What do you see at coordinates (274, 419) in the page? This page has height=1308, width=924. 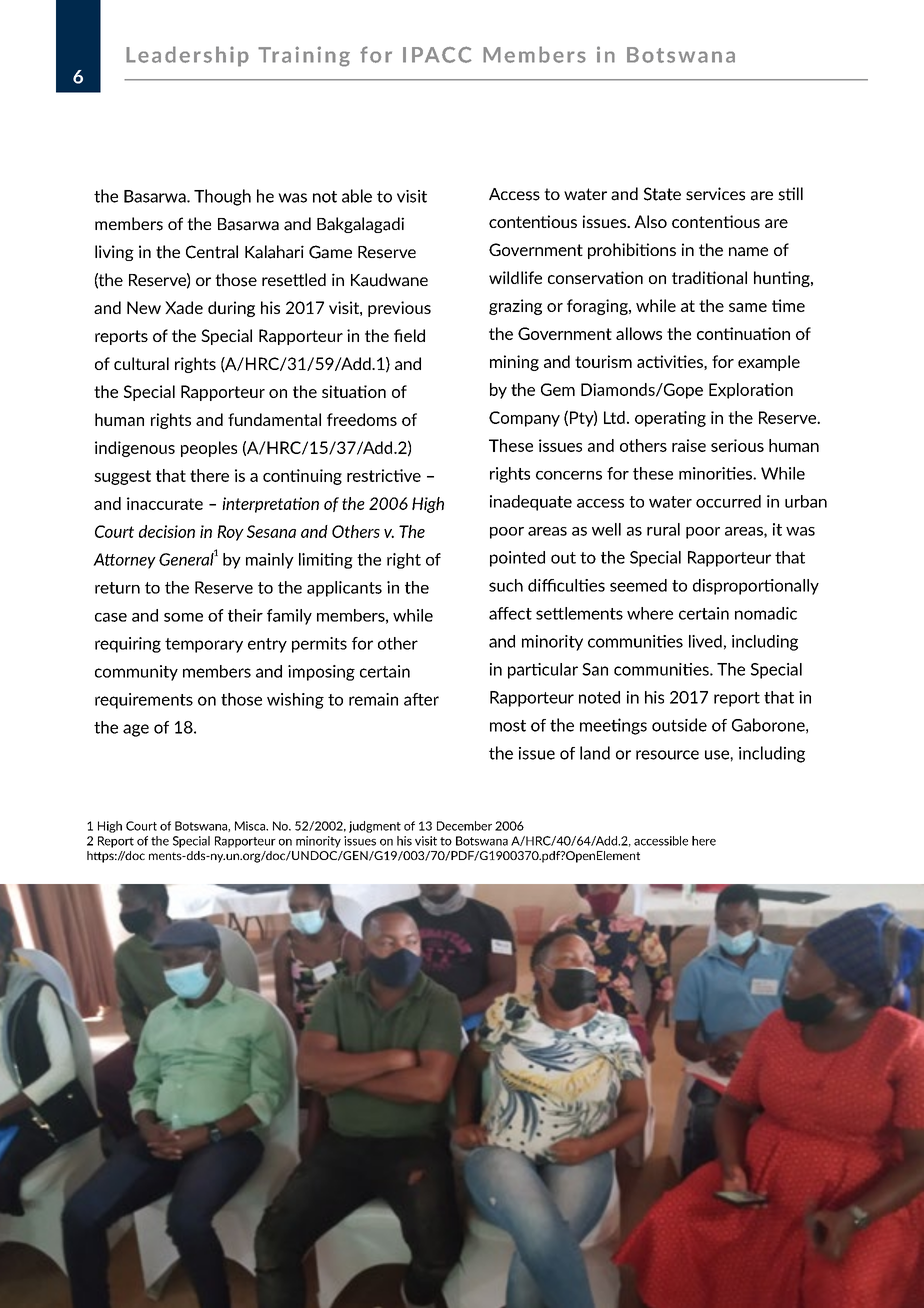 I see `fundamental` at bounding box center [274, 419].
